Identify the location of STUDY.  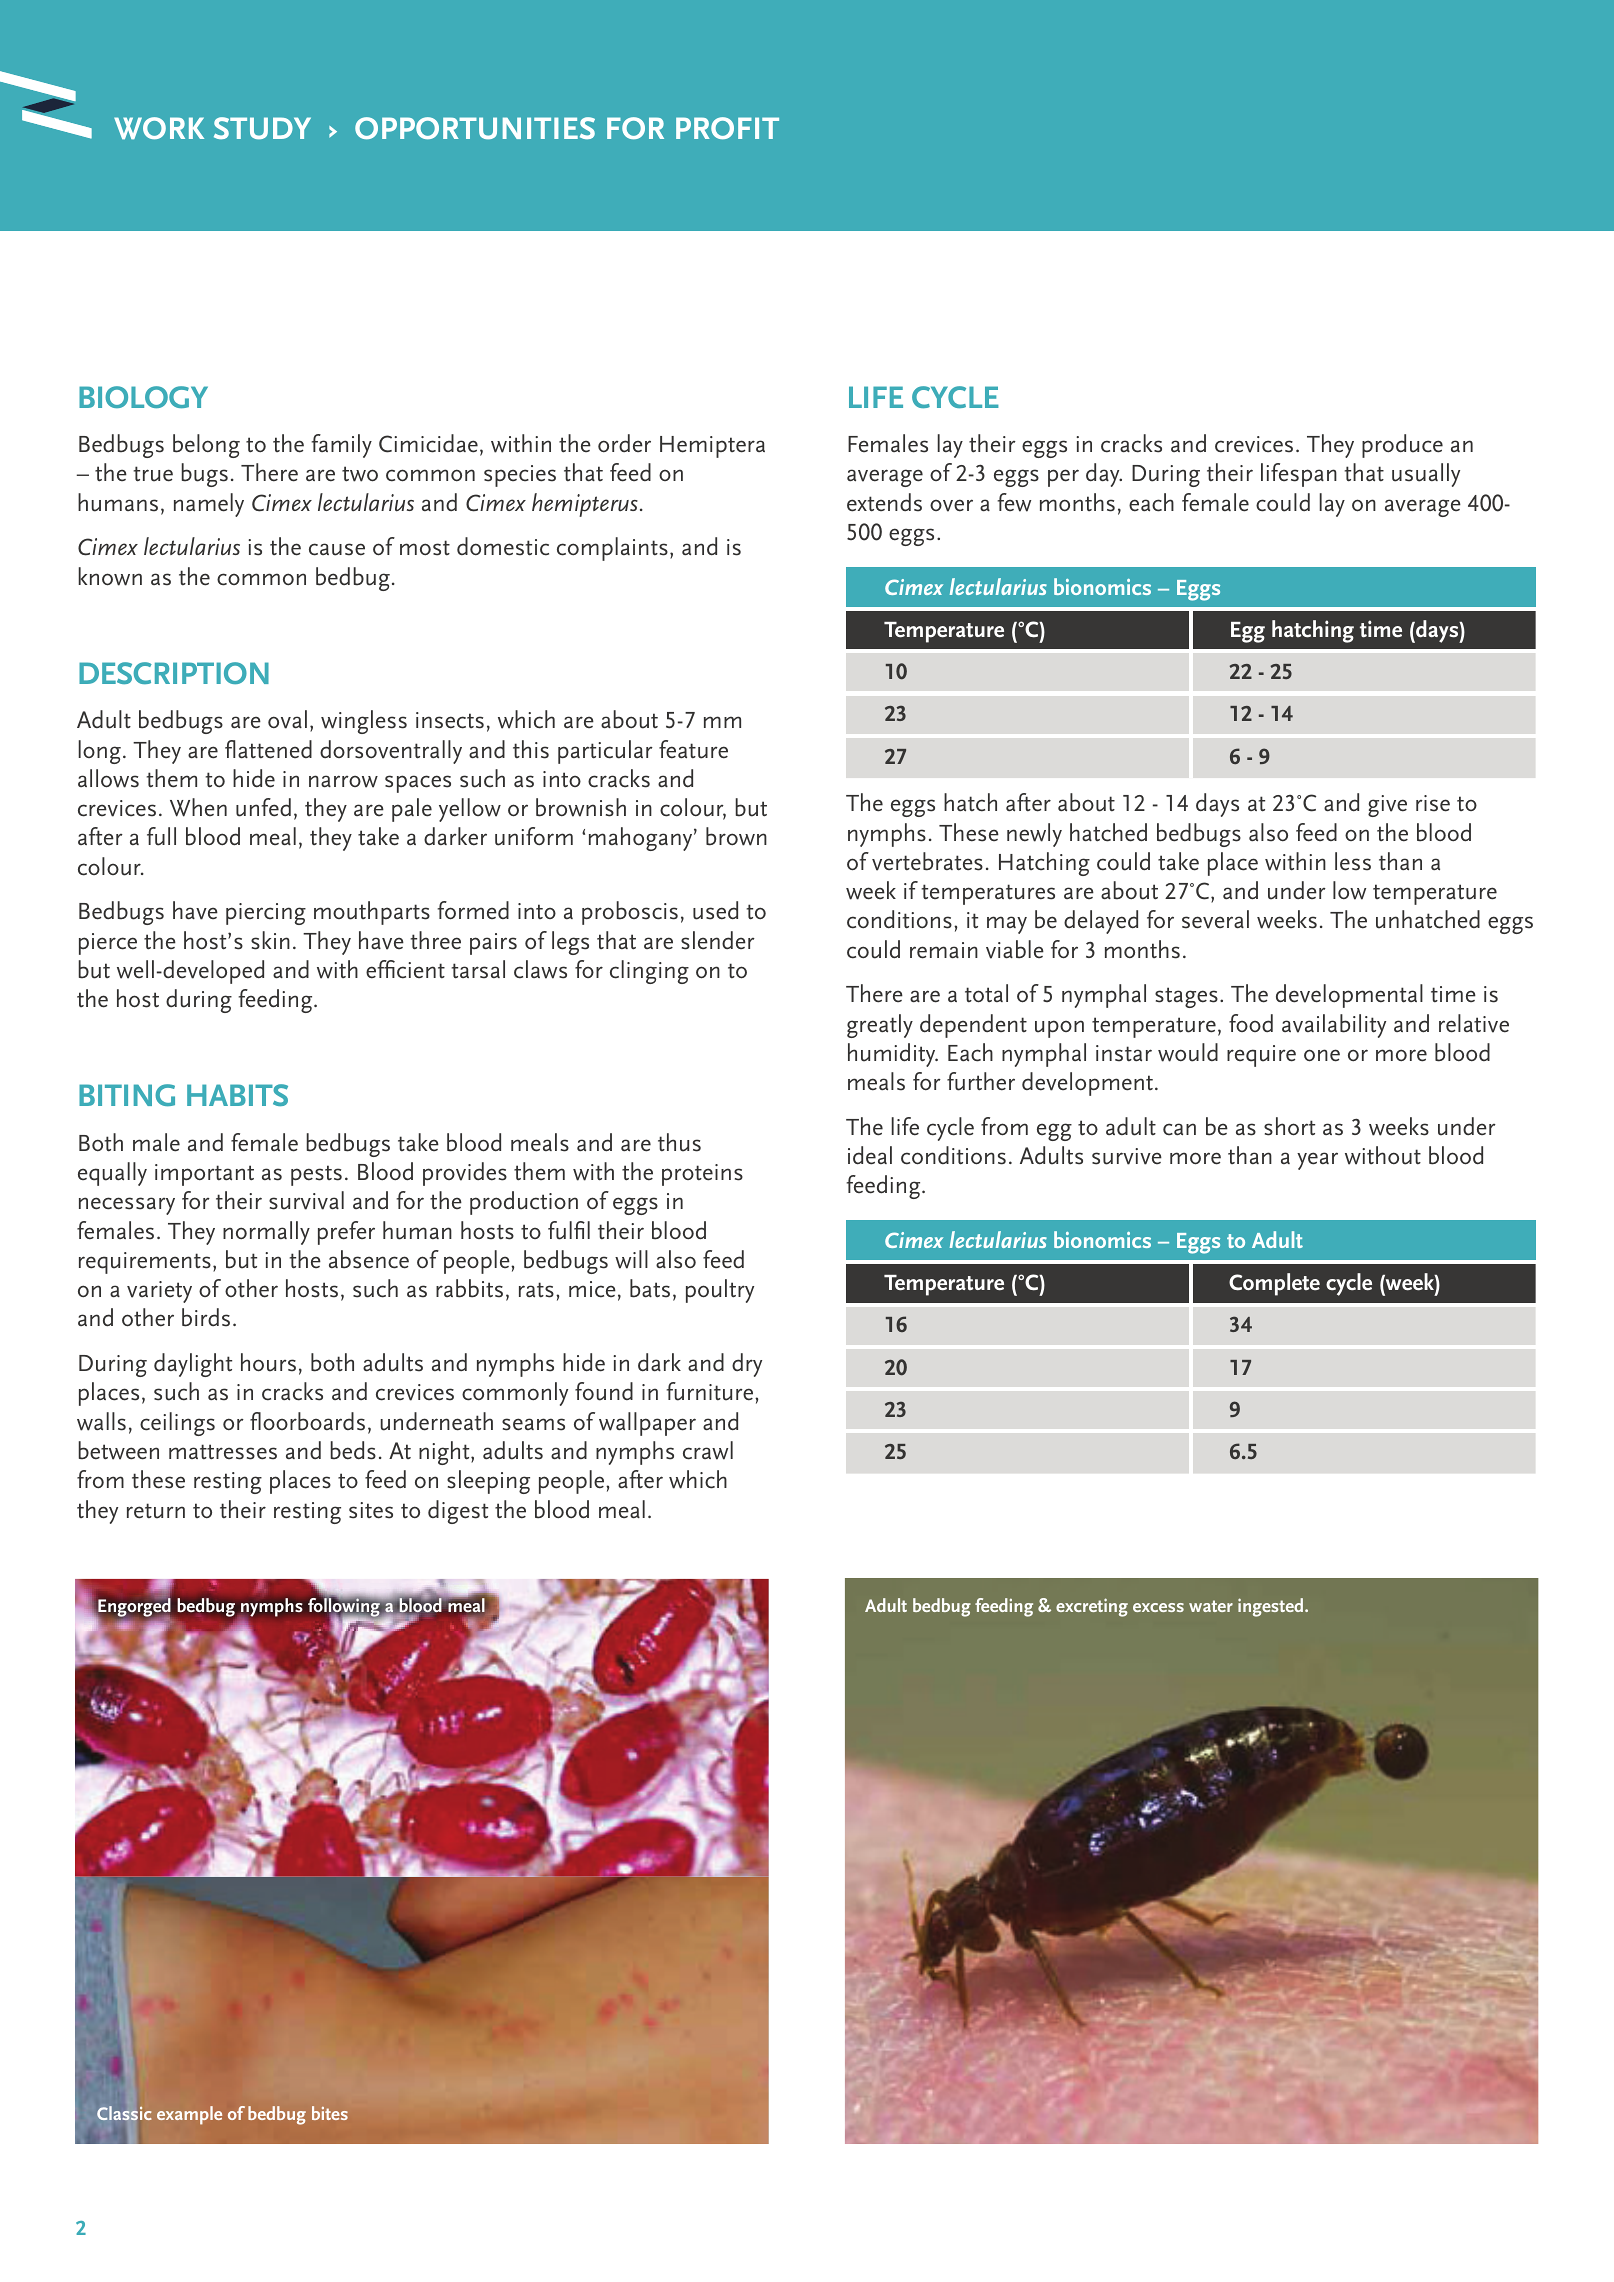
(262, 128).
